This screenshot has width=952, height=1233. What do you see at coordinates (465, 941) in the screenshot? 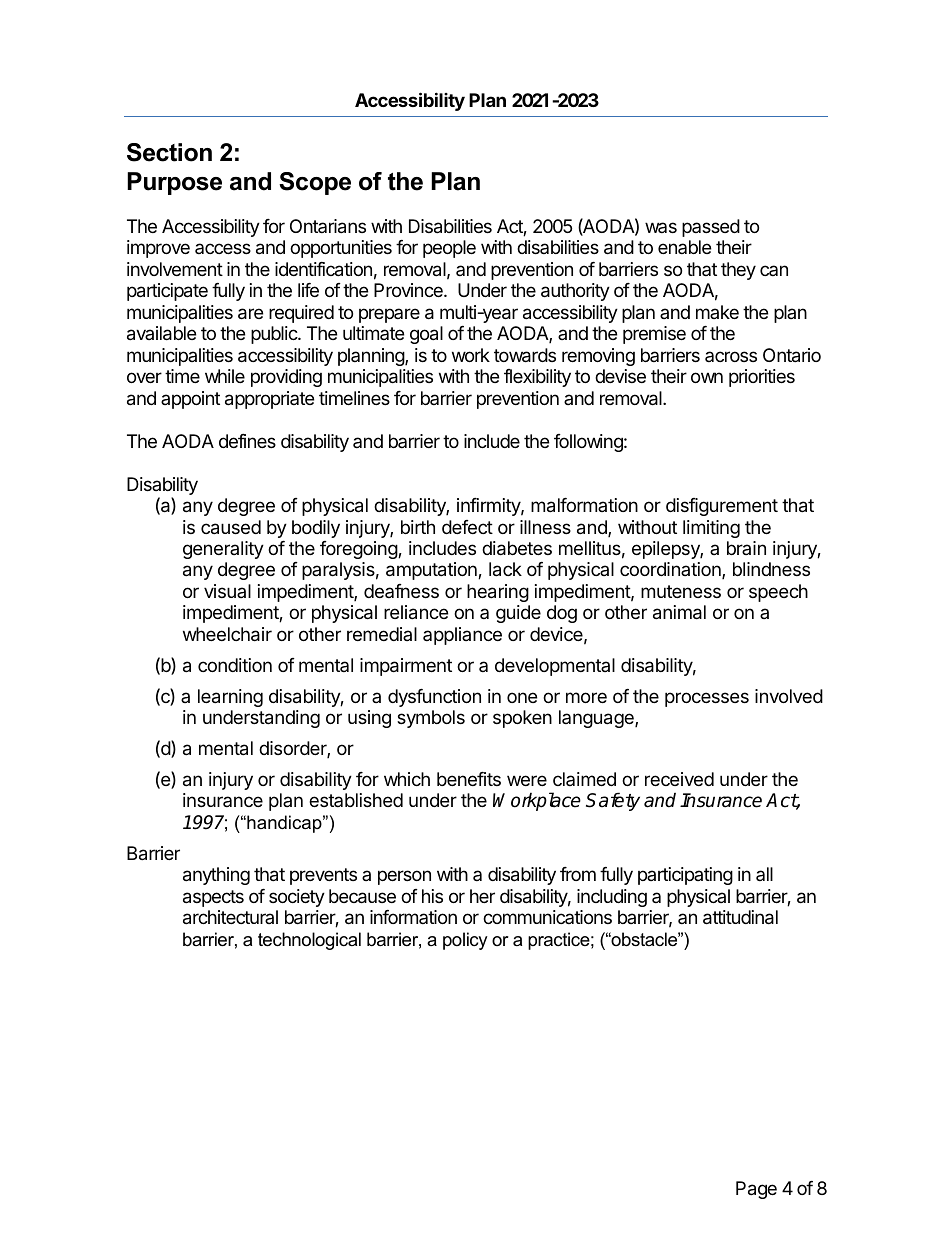
I see `policy` at bounding box center [465, 941].
